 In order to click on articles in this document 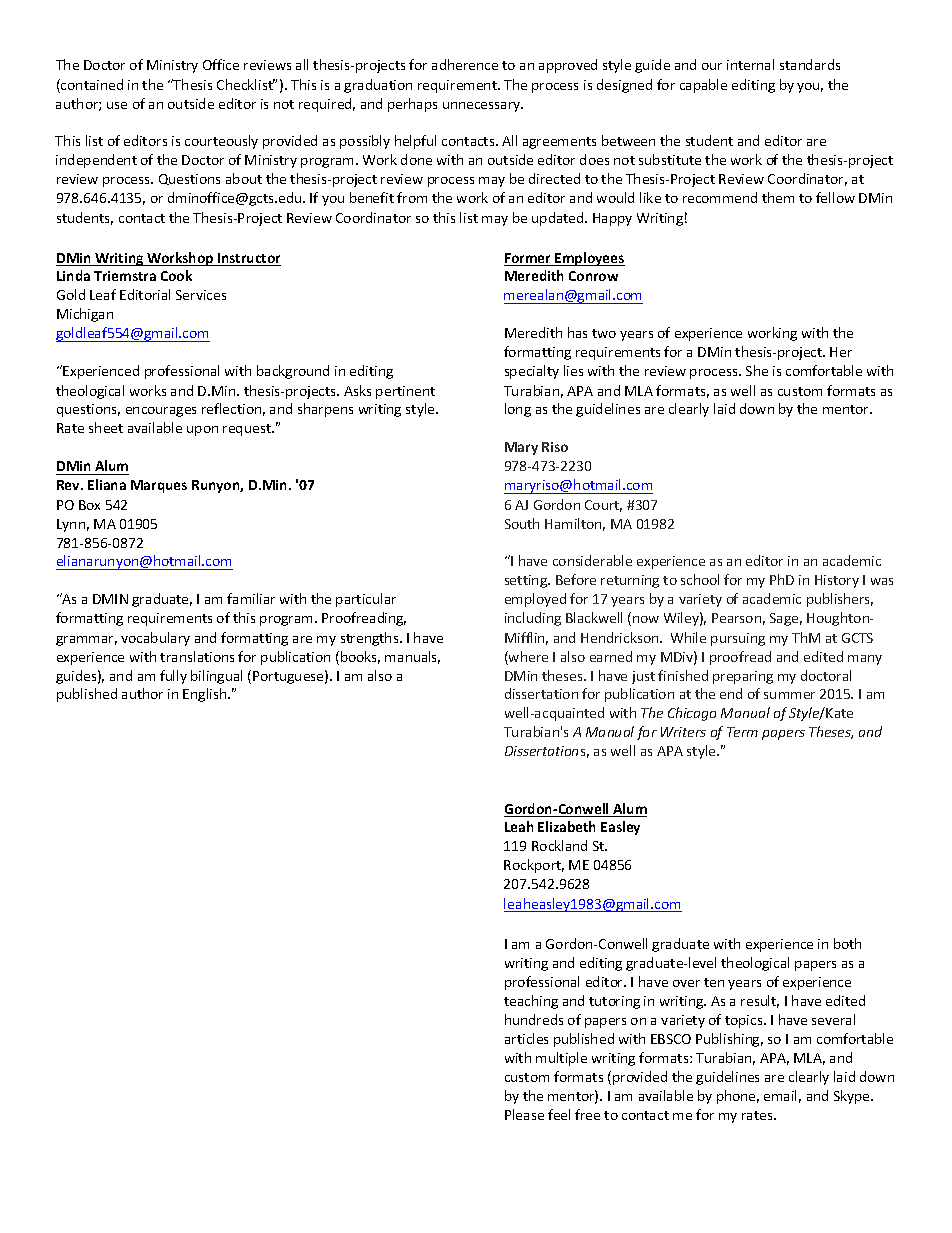, I will do `click(526, 1038)`.
